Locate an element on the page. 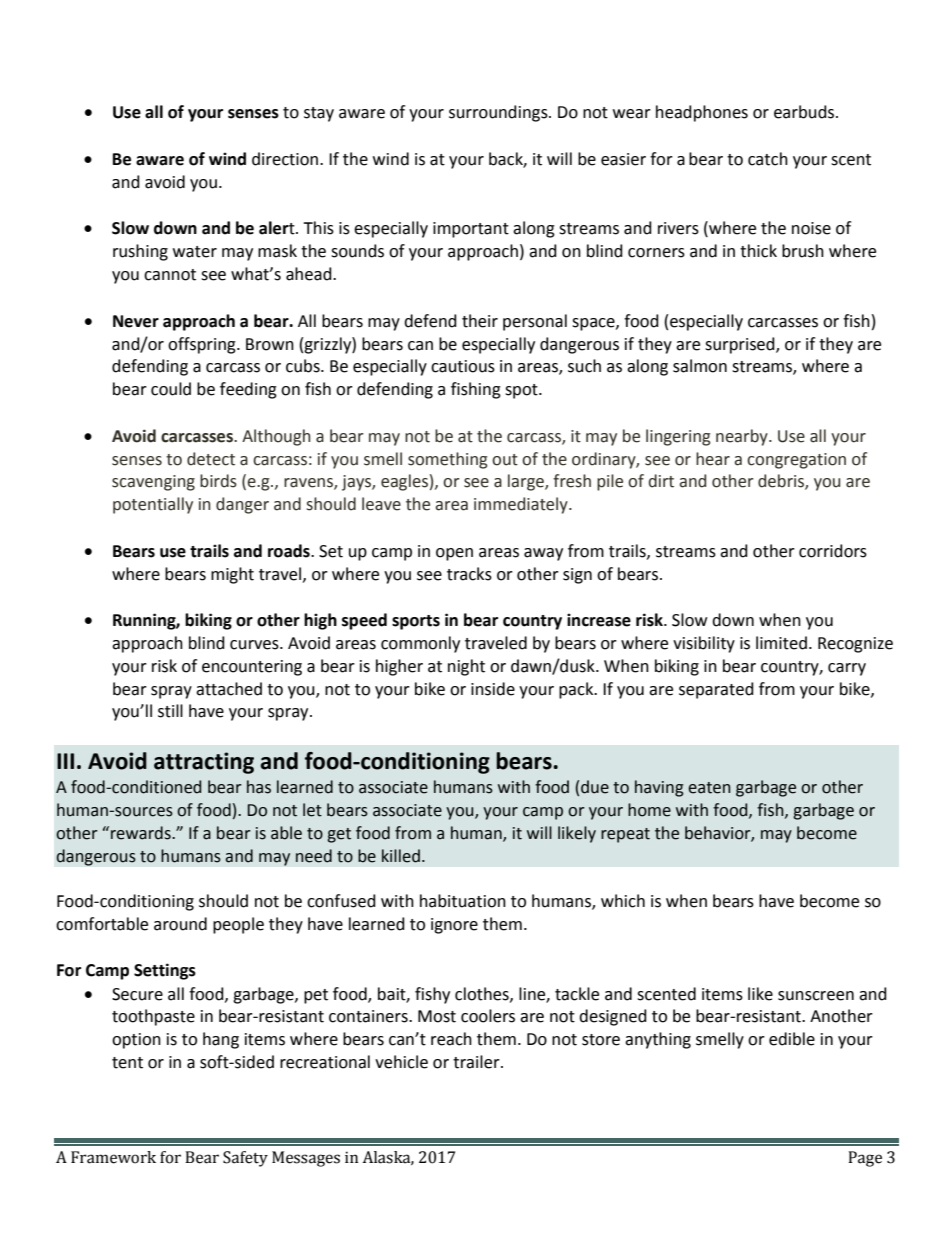 Image resolution: width=952 pixels, height=1233 pixels. killed is located at coordinates (401, 856).
